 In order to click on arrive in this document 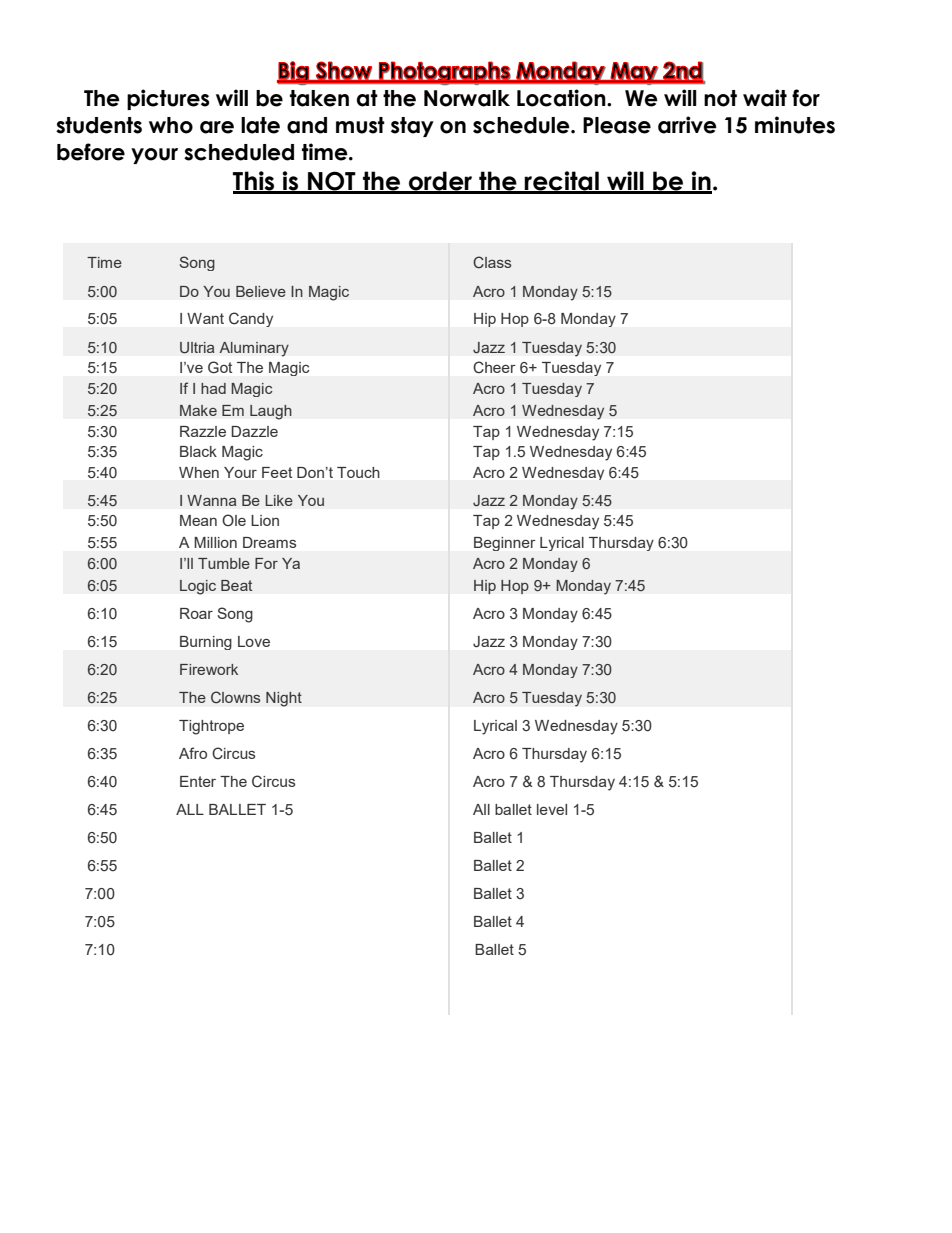, I will do `click(687, 125)`.
